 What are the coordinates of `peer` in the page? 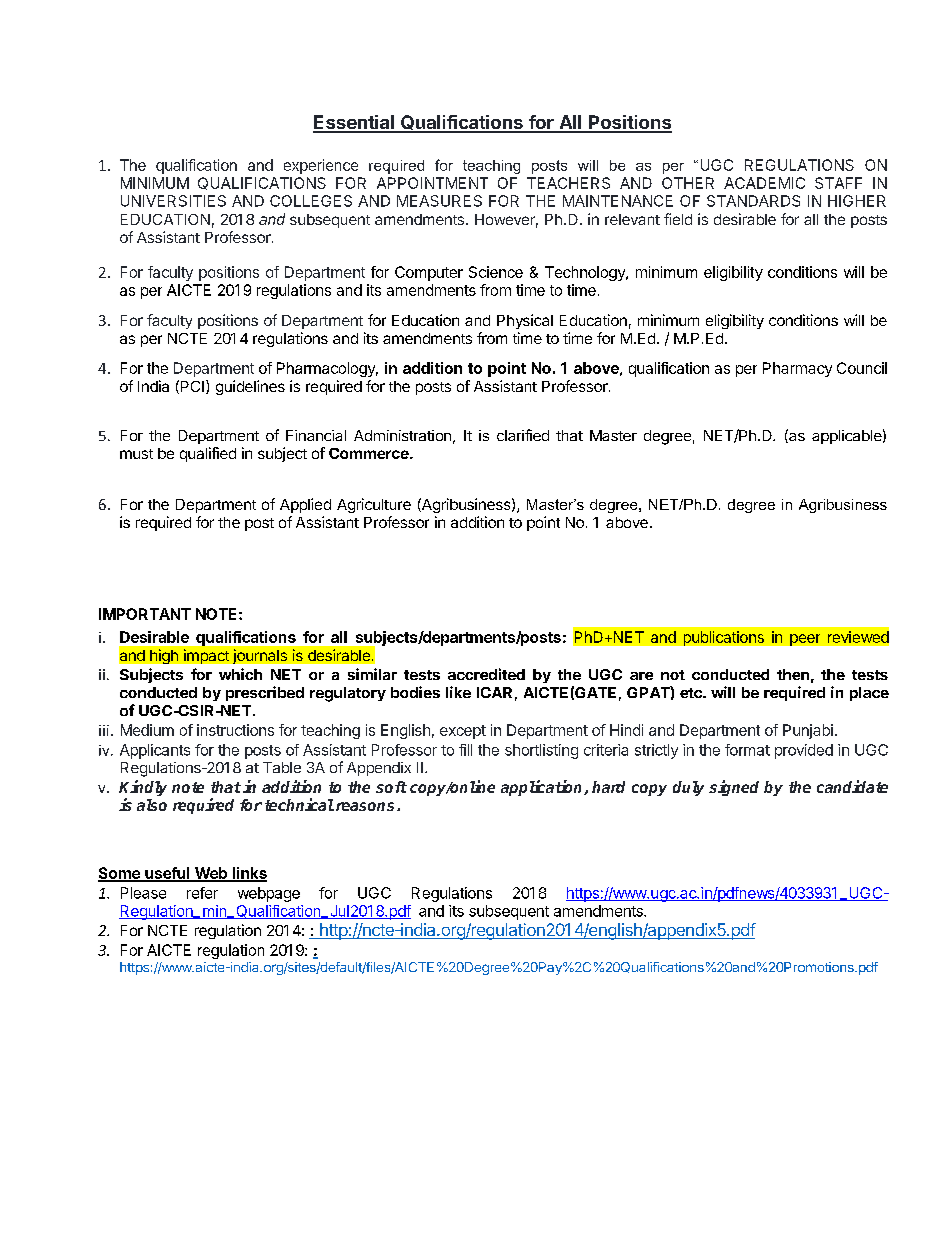 It's located at (805, 640).
